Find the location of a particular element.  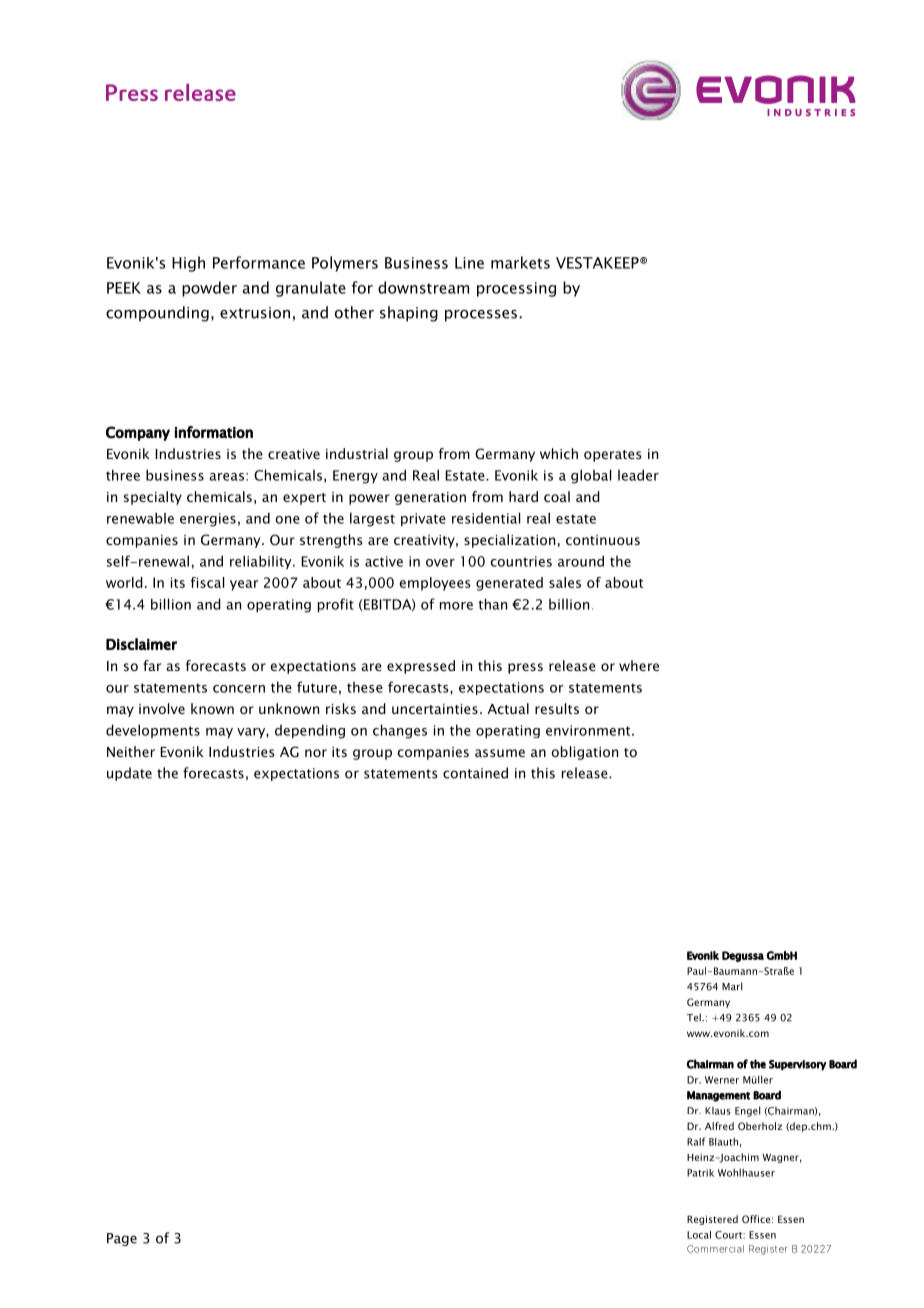

Page is located at coordinates (122, 1239).
